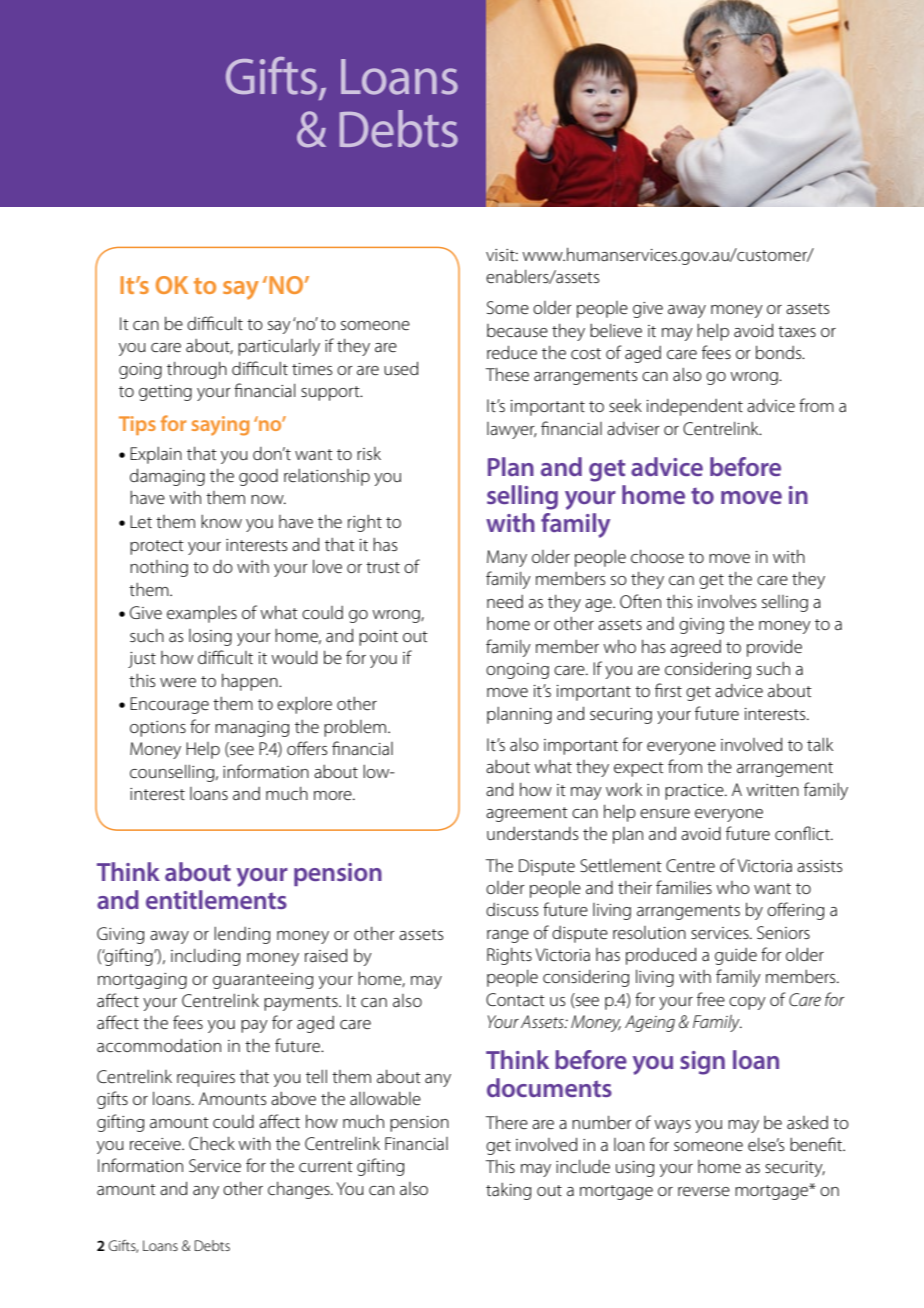 This screenshot has width=924, height=1308. Describe the element at coordinates (508, 1191) in the screenshot. I see `taking` at that location.
